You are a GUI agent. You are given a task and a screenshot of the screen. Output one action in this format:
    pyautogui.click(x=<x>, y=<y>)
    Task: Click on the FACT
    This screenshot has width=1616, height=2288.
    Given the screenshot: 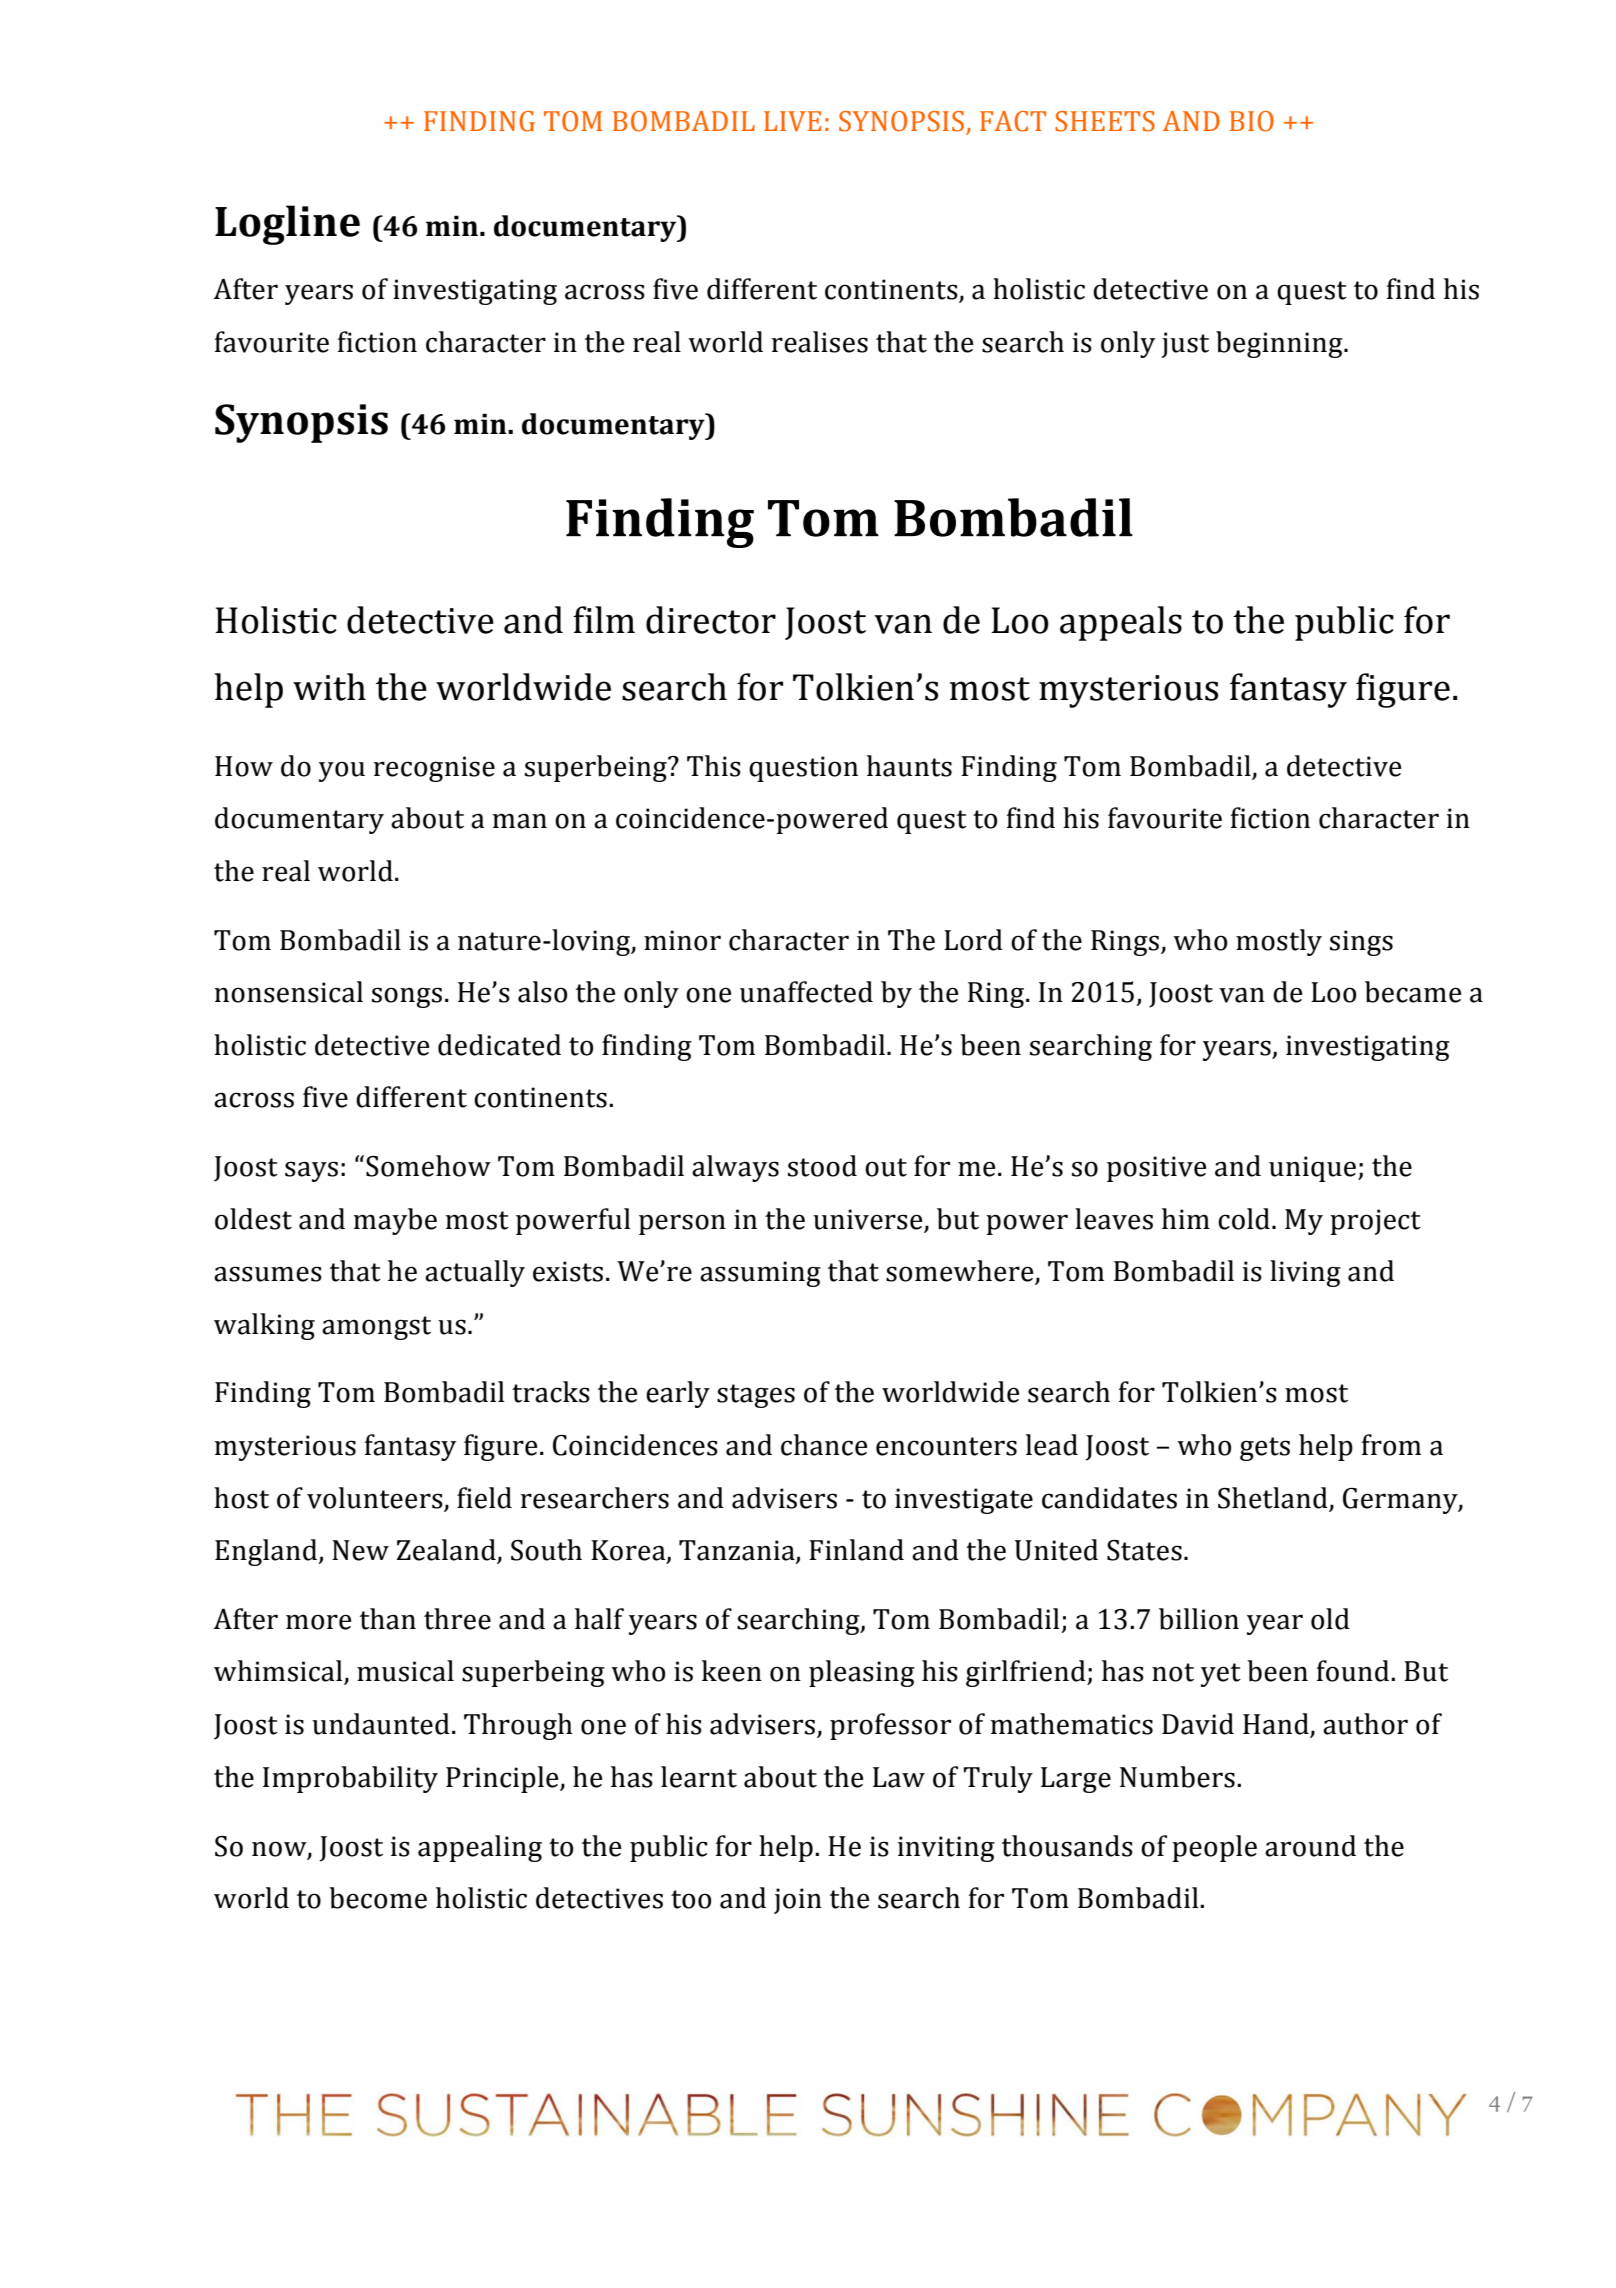 What is the action you would take?
    pyautogui.click(x=1013, y=121)
